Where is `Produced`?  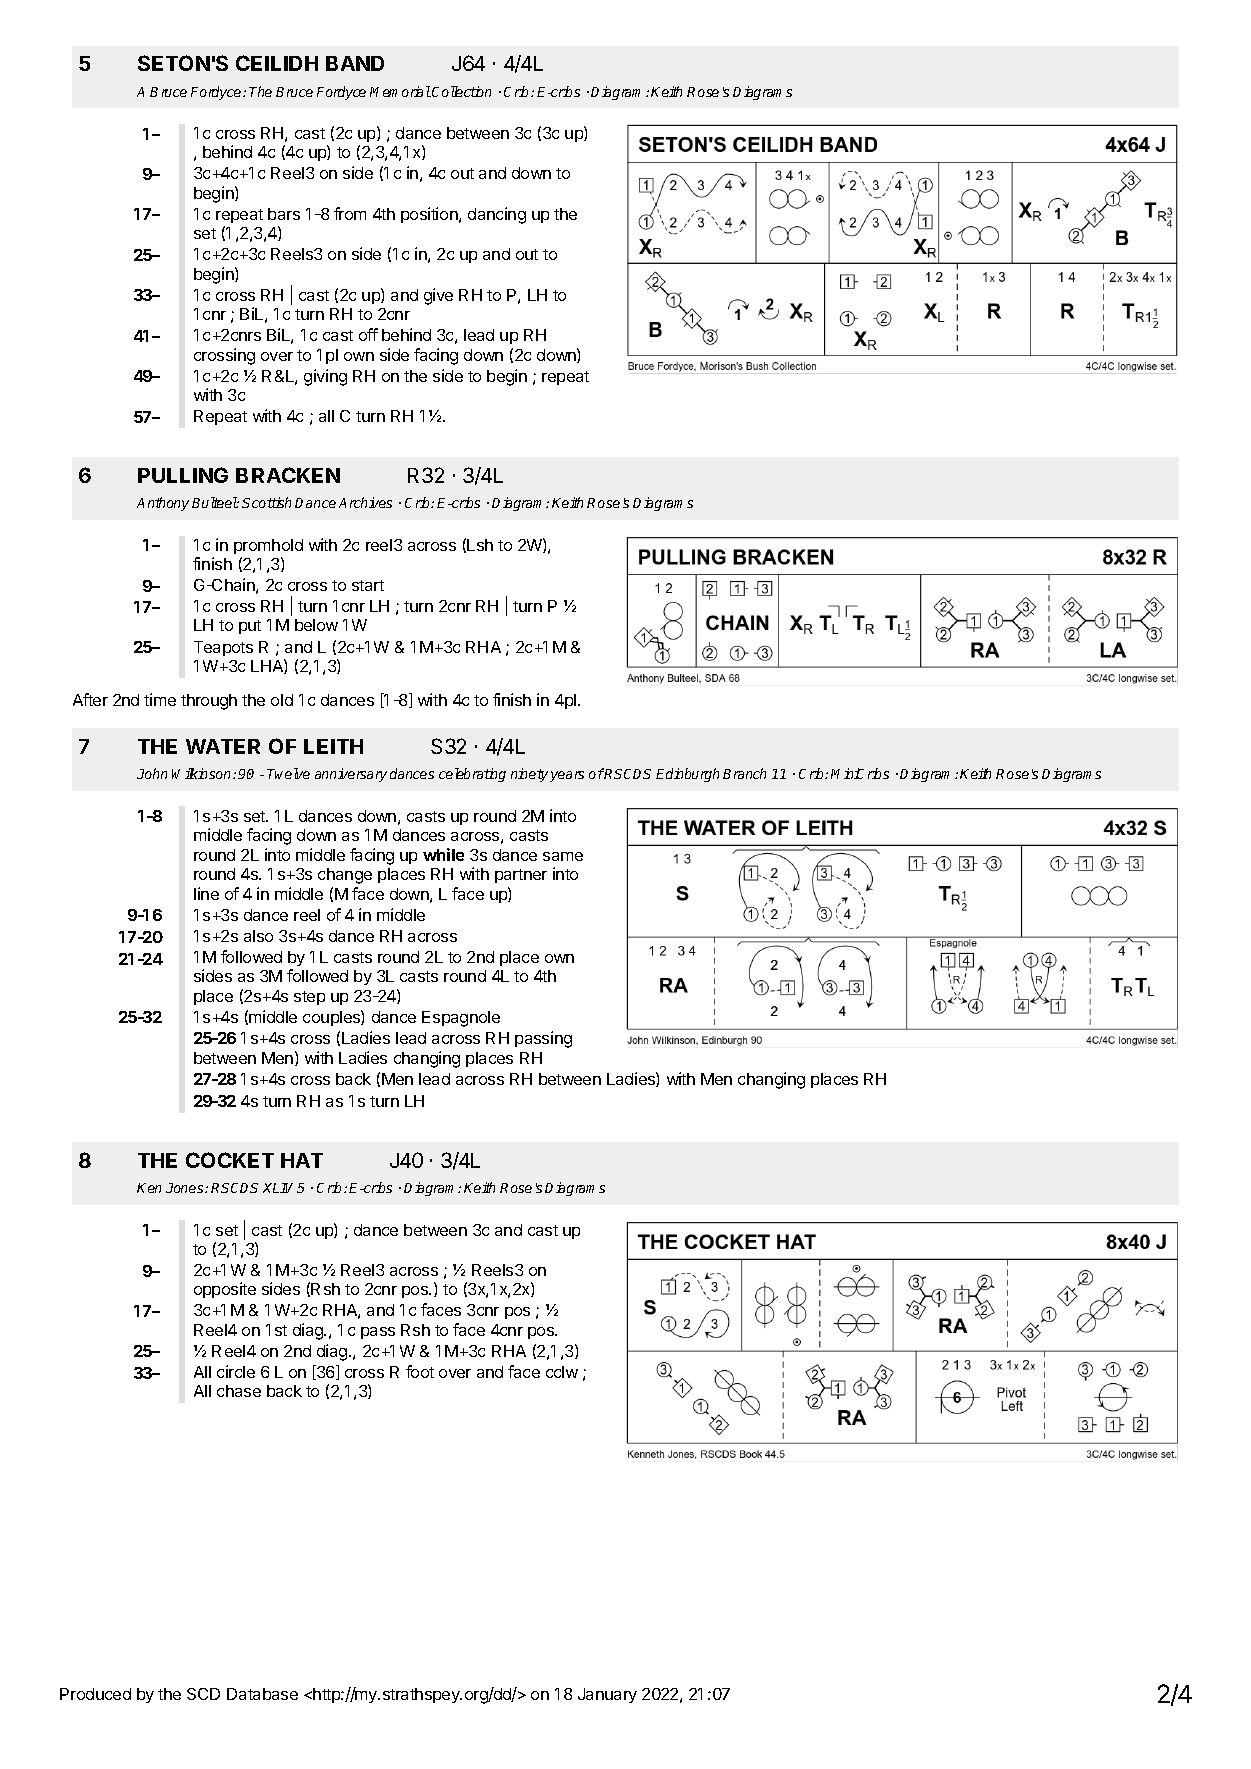 Produced is located at coordinates (95, 1694).
